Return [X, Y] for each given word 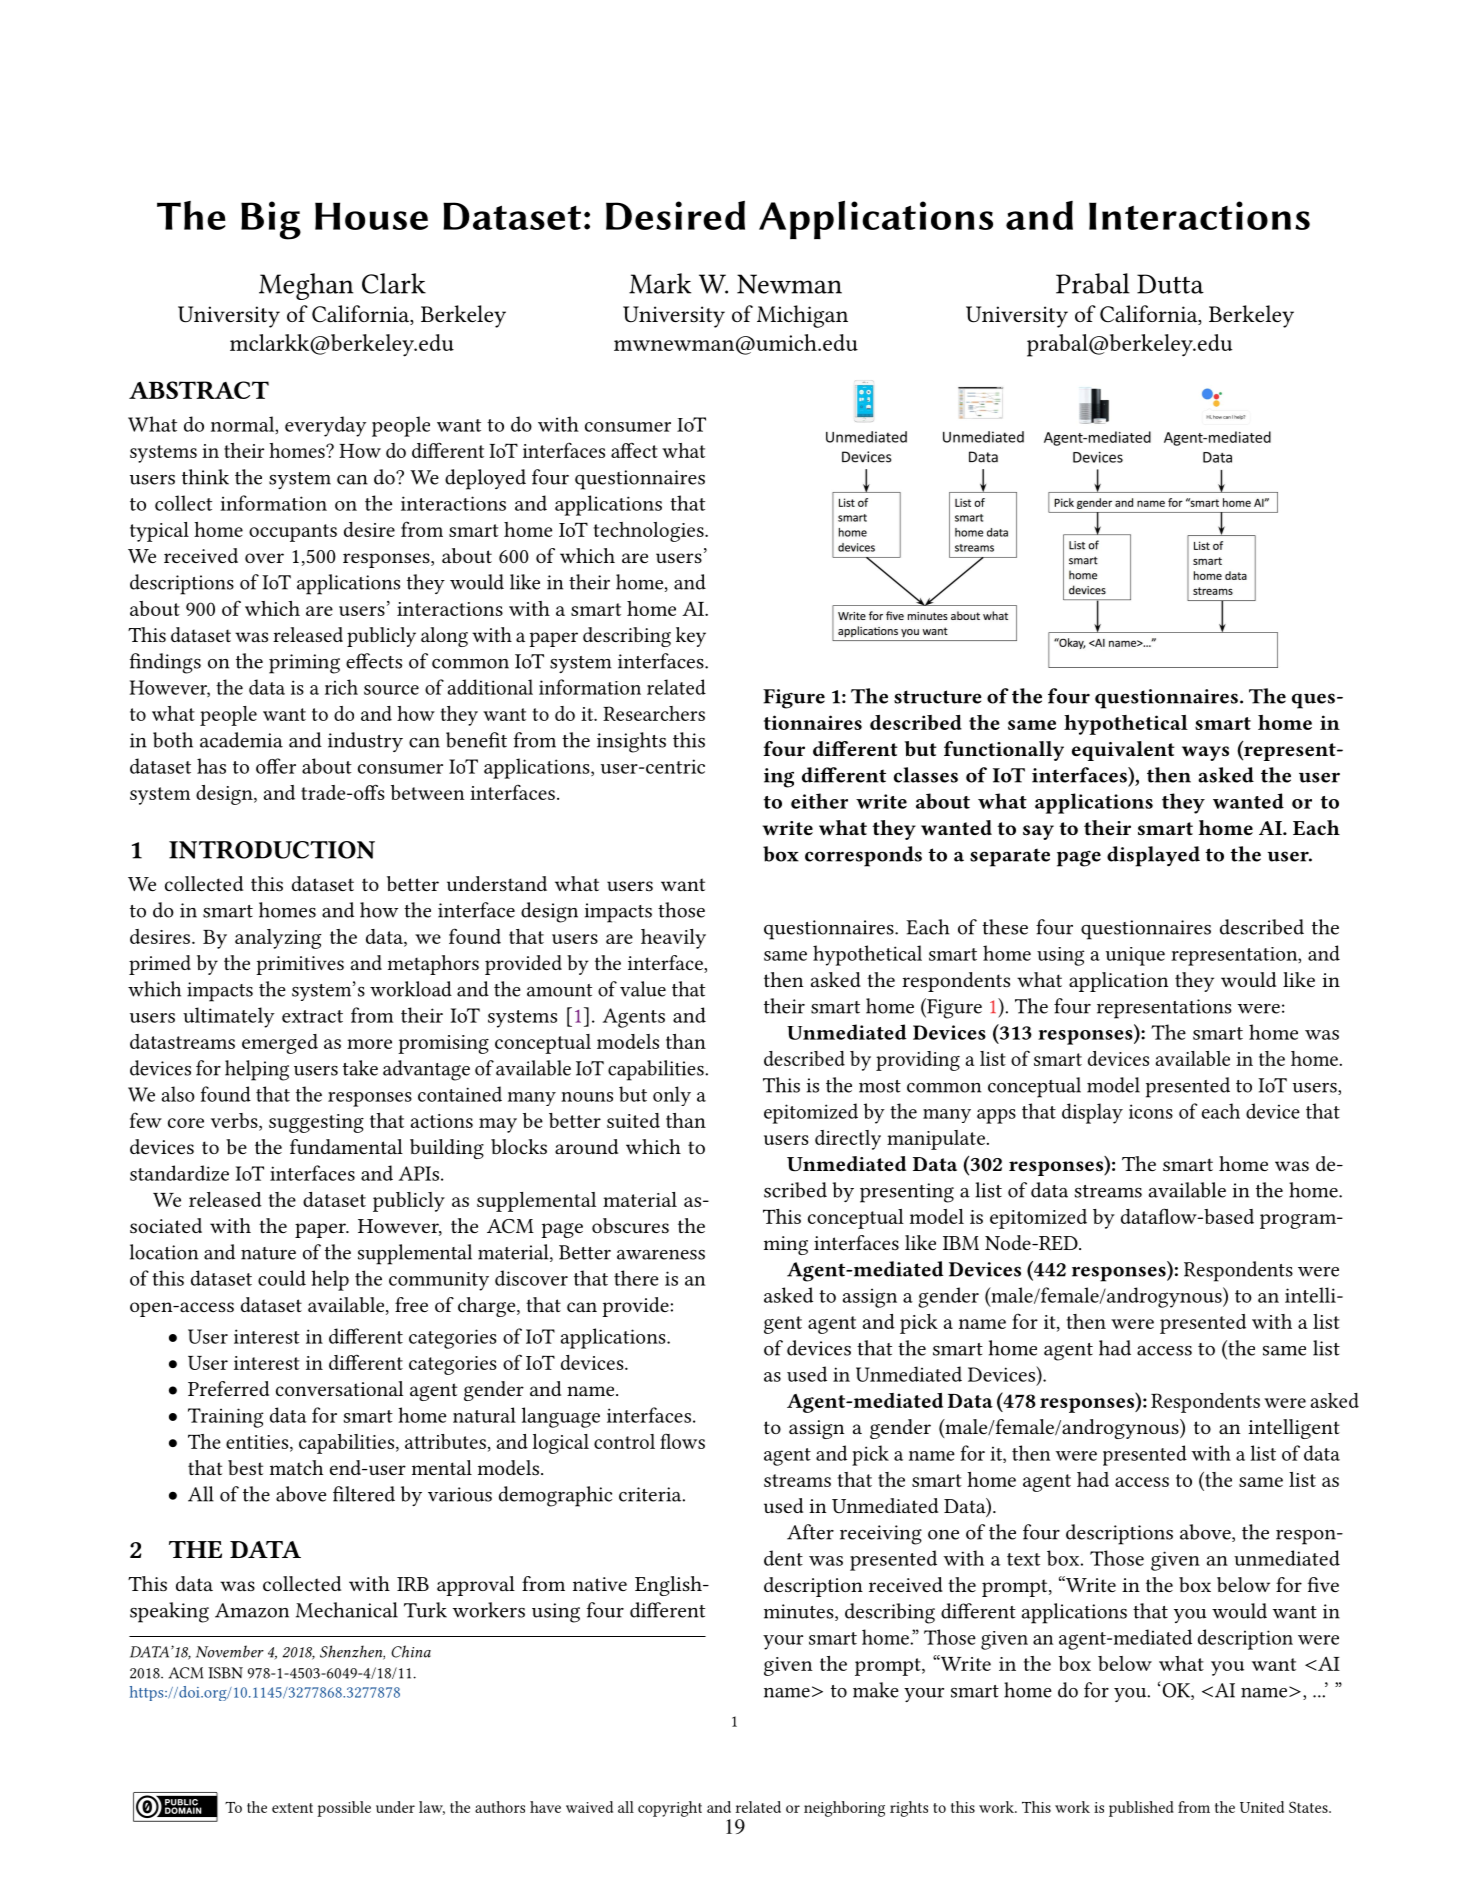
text [1023, 1559]
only [672, 1096]
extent [292, 1808]
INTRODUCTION [272, 850]
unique [1135, 956]
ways [1205, 753]
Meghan [306, 286]
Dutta [1170, 284]
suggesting [316, 1123]
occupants [293, 533]
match [296, 1467]
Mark [660, 283]
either [819, 801]
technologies [650, 532]
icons [1151, 1111]
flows [682, 1441]
